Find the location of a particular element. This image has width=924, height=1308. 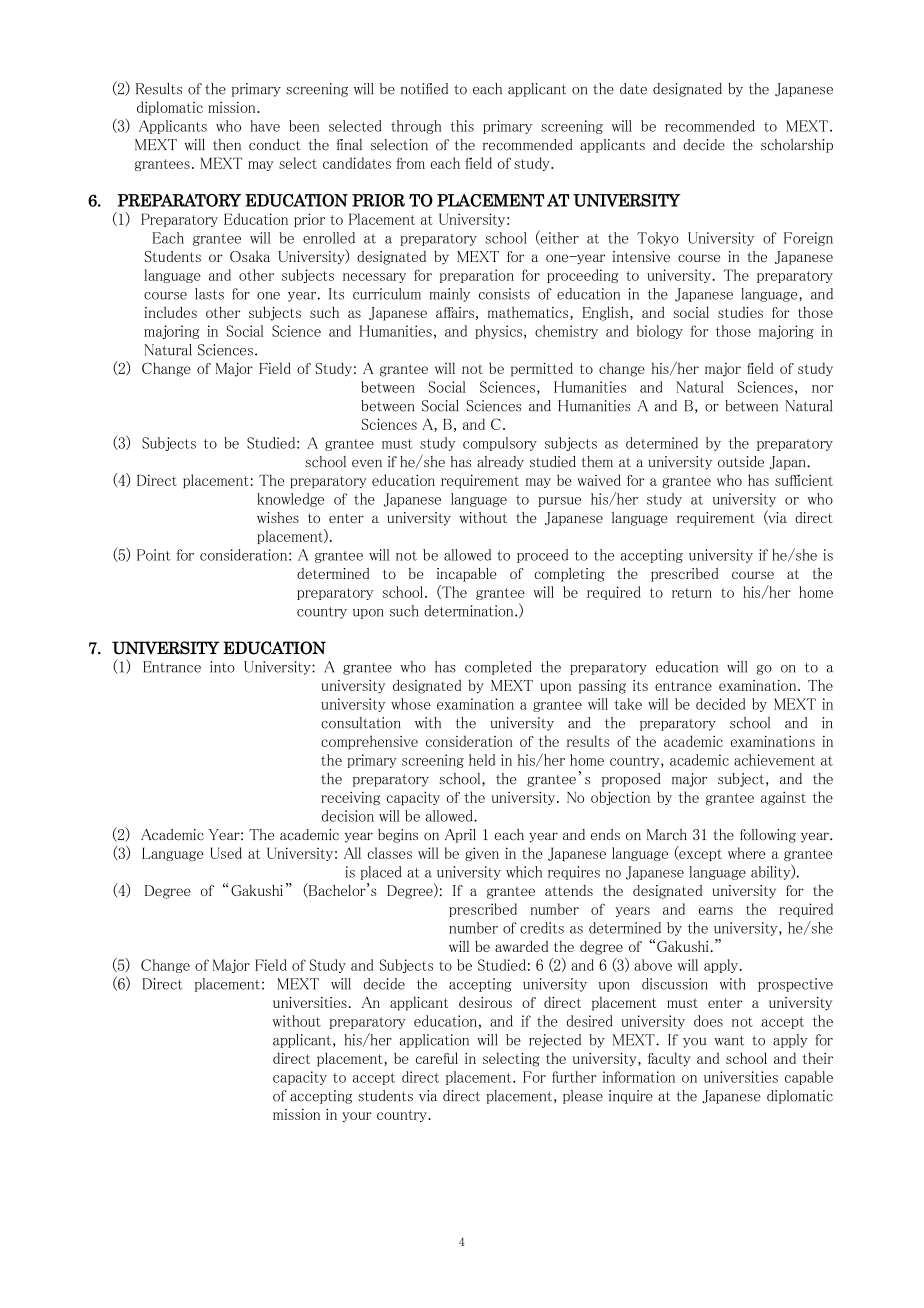

Used is located at coordinates (226, 853).
